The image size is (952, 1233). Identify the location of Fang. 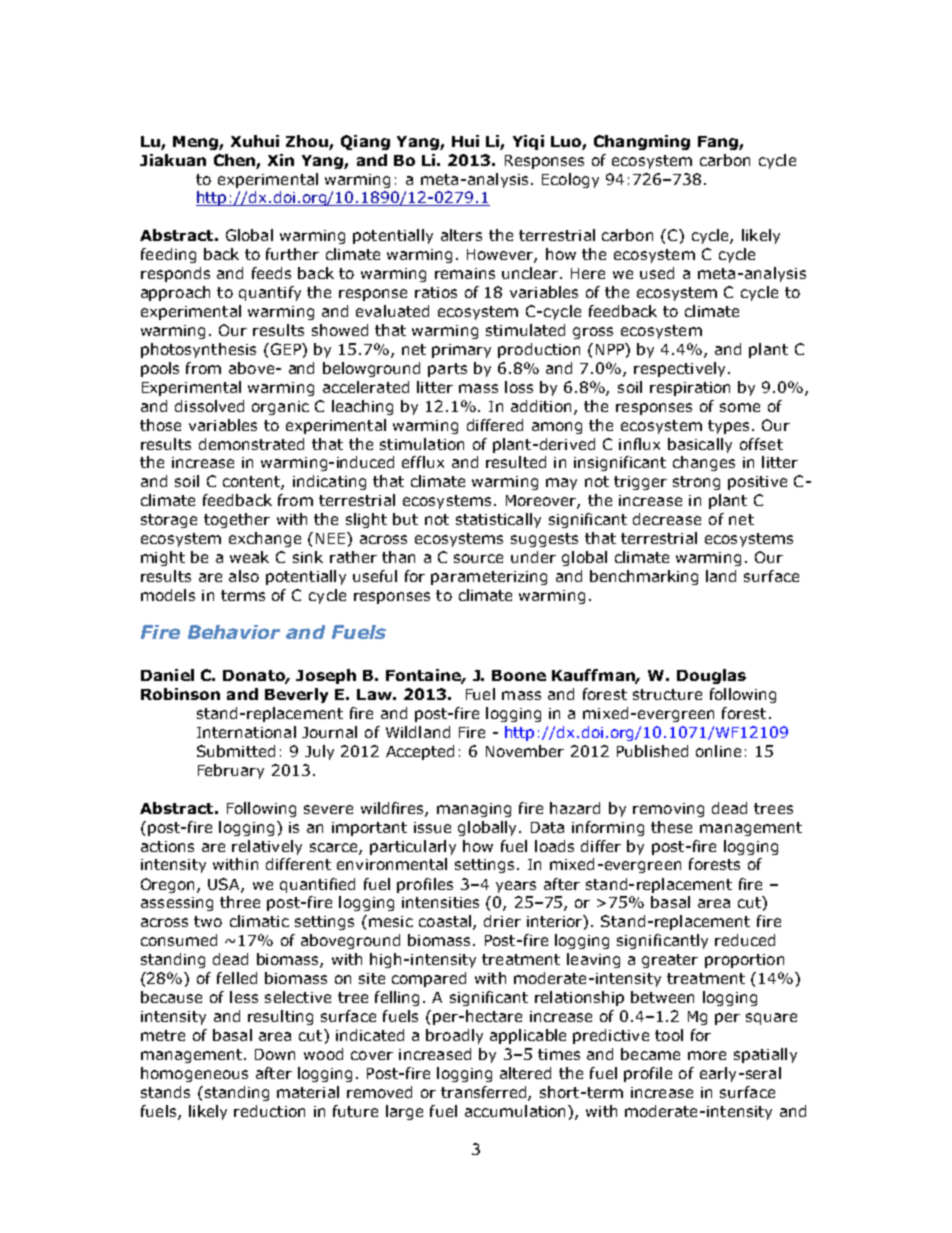
(719, 143).
